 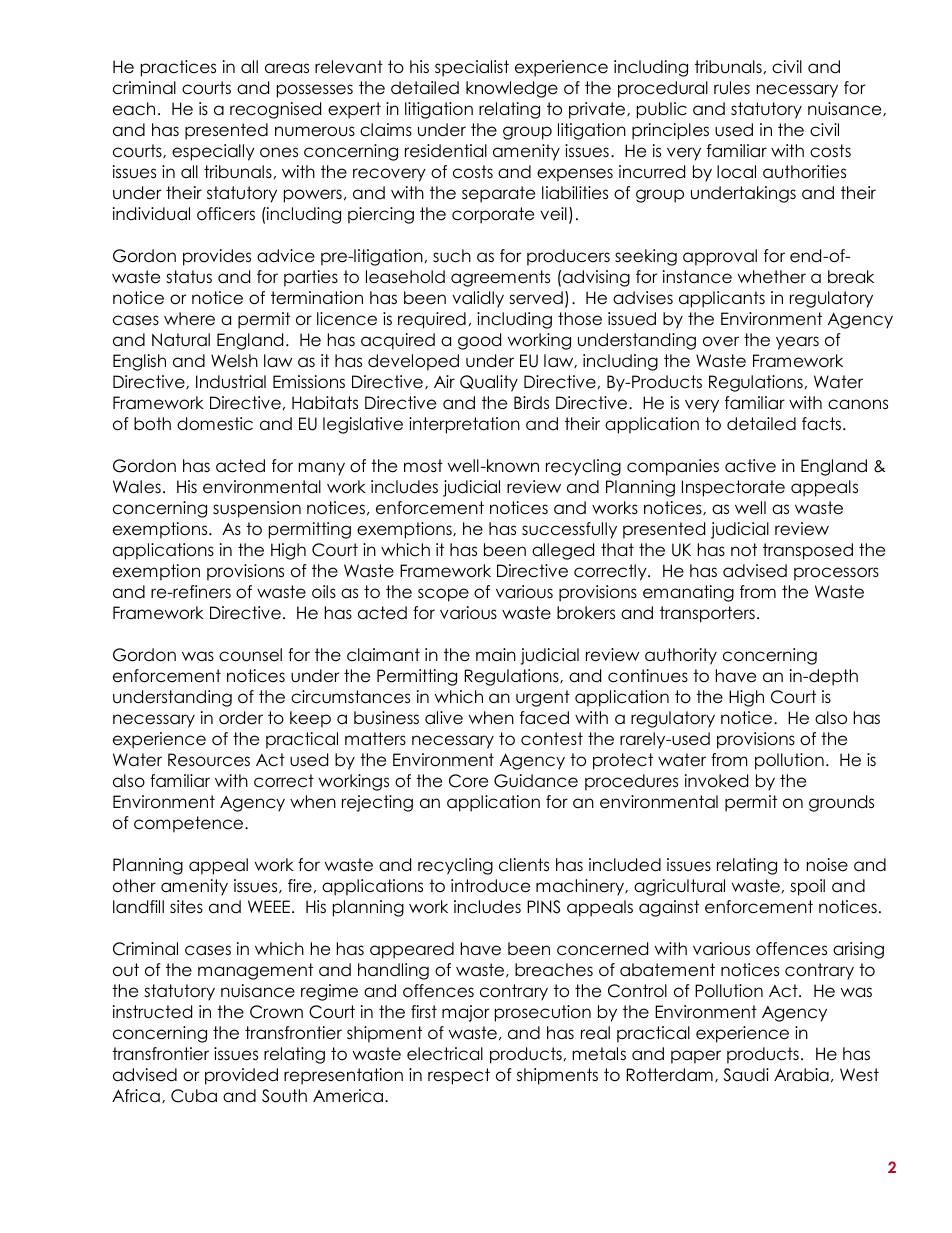 I want to click on recognised, so click(x=275, y=110).
